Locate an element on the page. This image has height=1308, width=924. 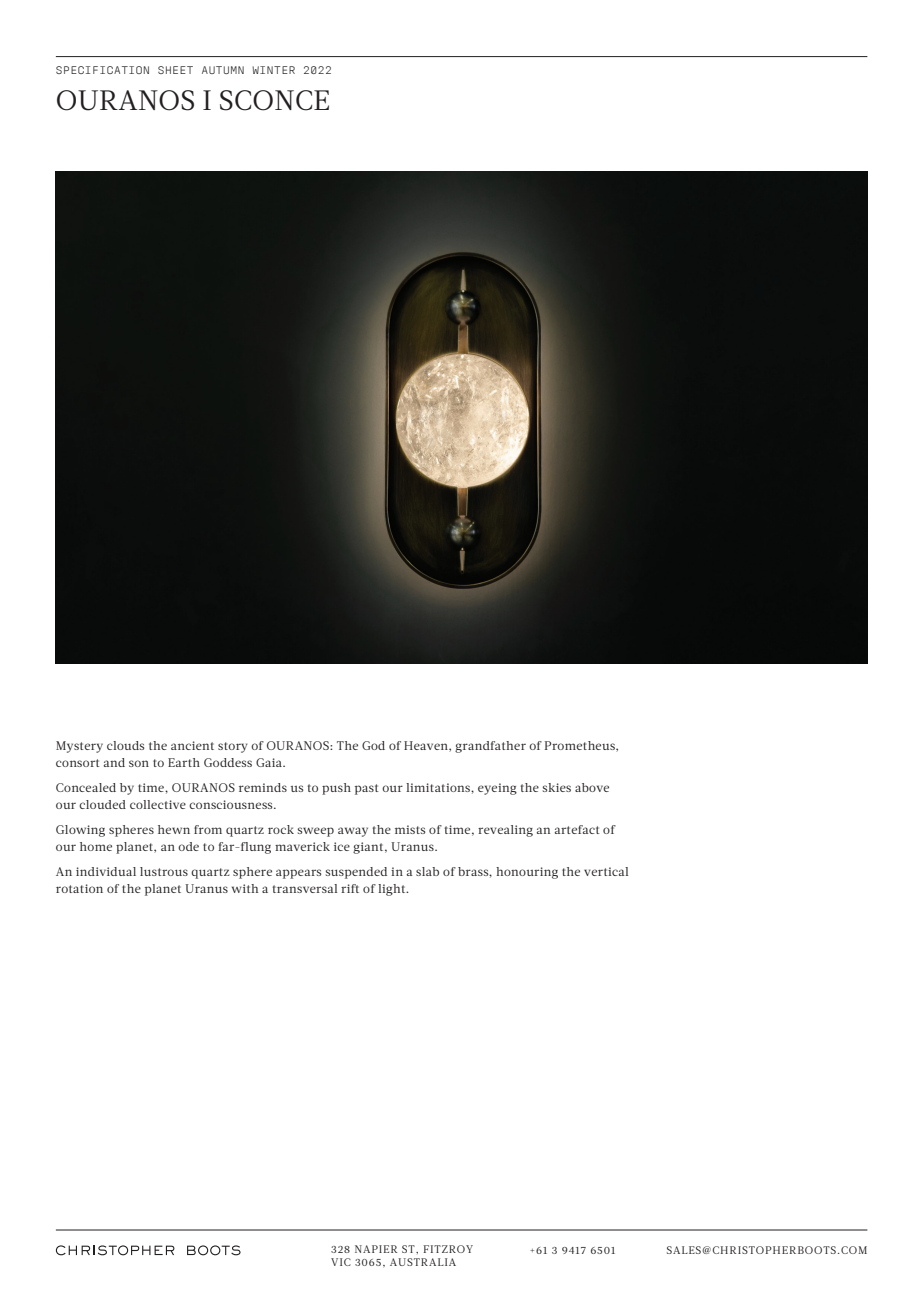
Prometheus is located at coordinates (581, 746).
